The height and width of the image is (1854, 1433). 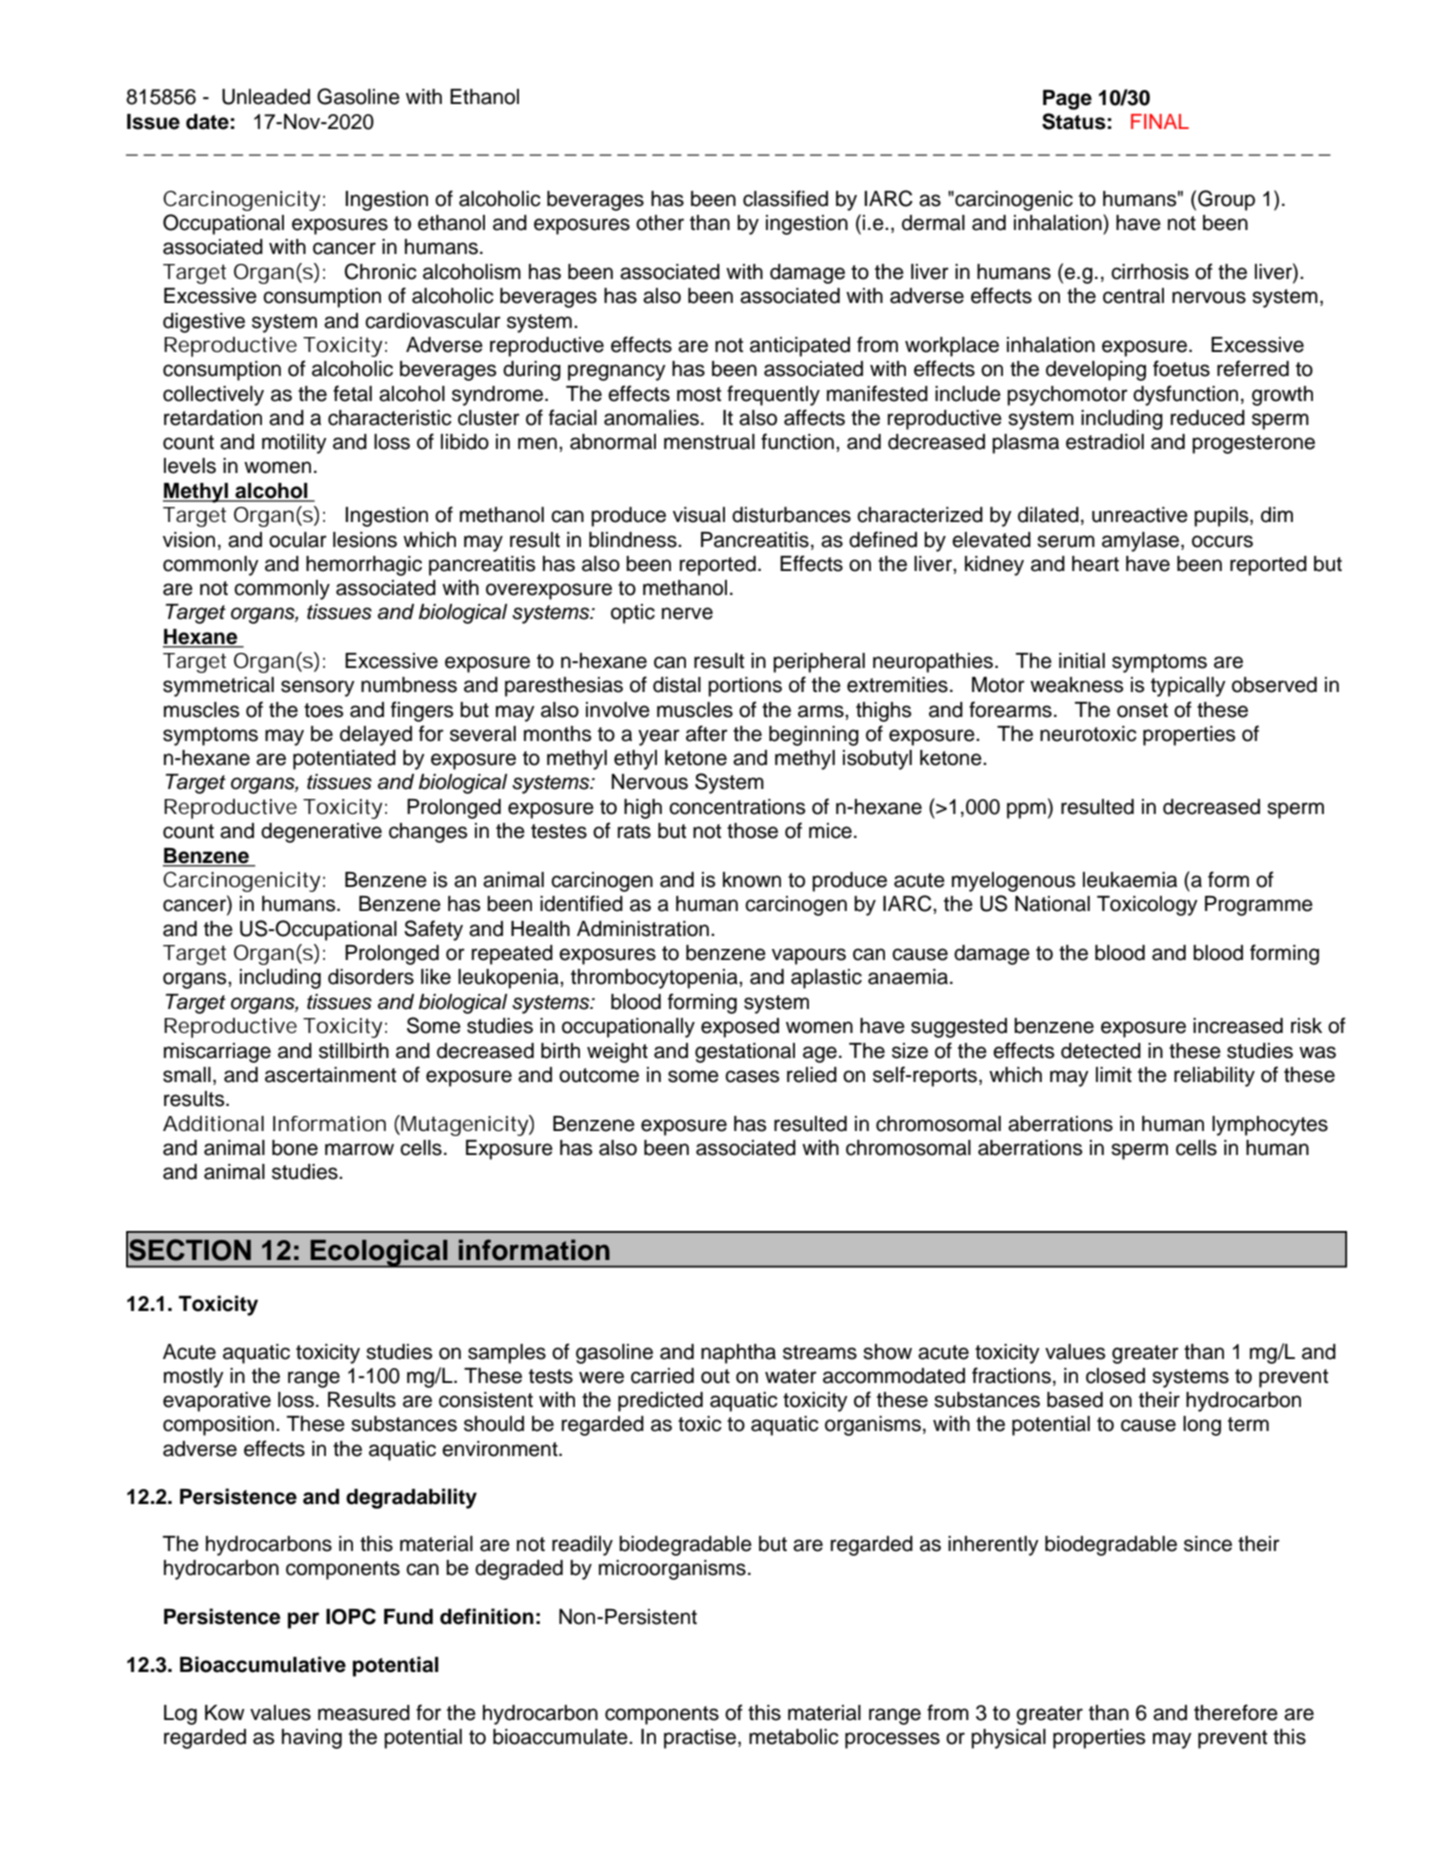 What do you see at coordinates (785, 198) in the image?
I see `classified` at bounding box center [785, 198].
